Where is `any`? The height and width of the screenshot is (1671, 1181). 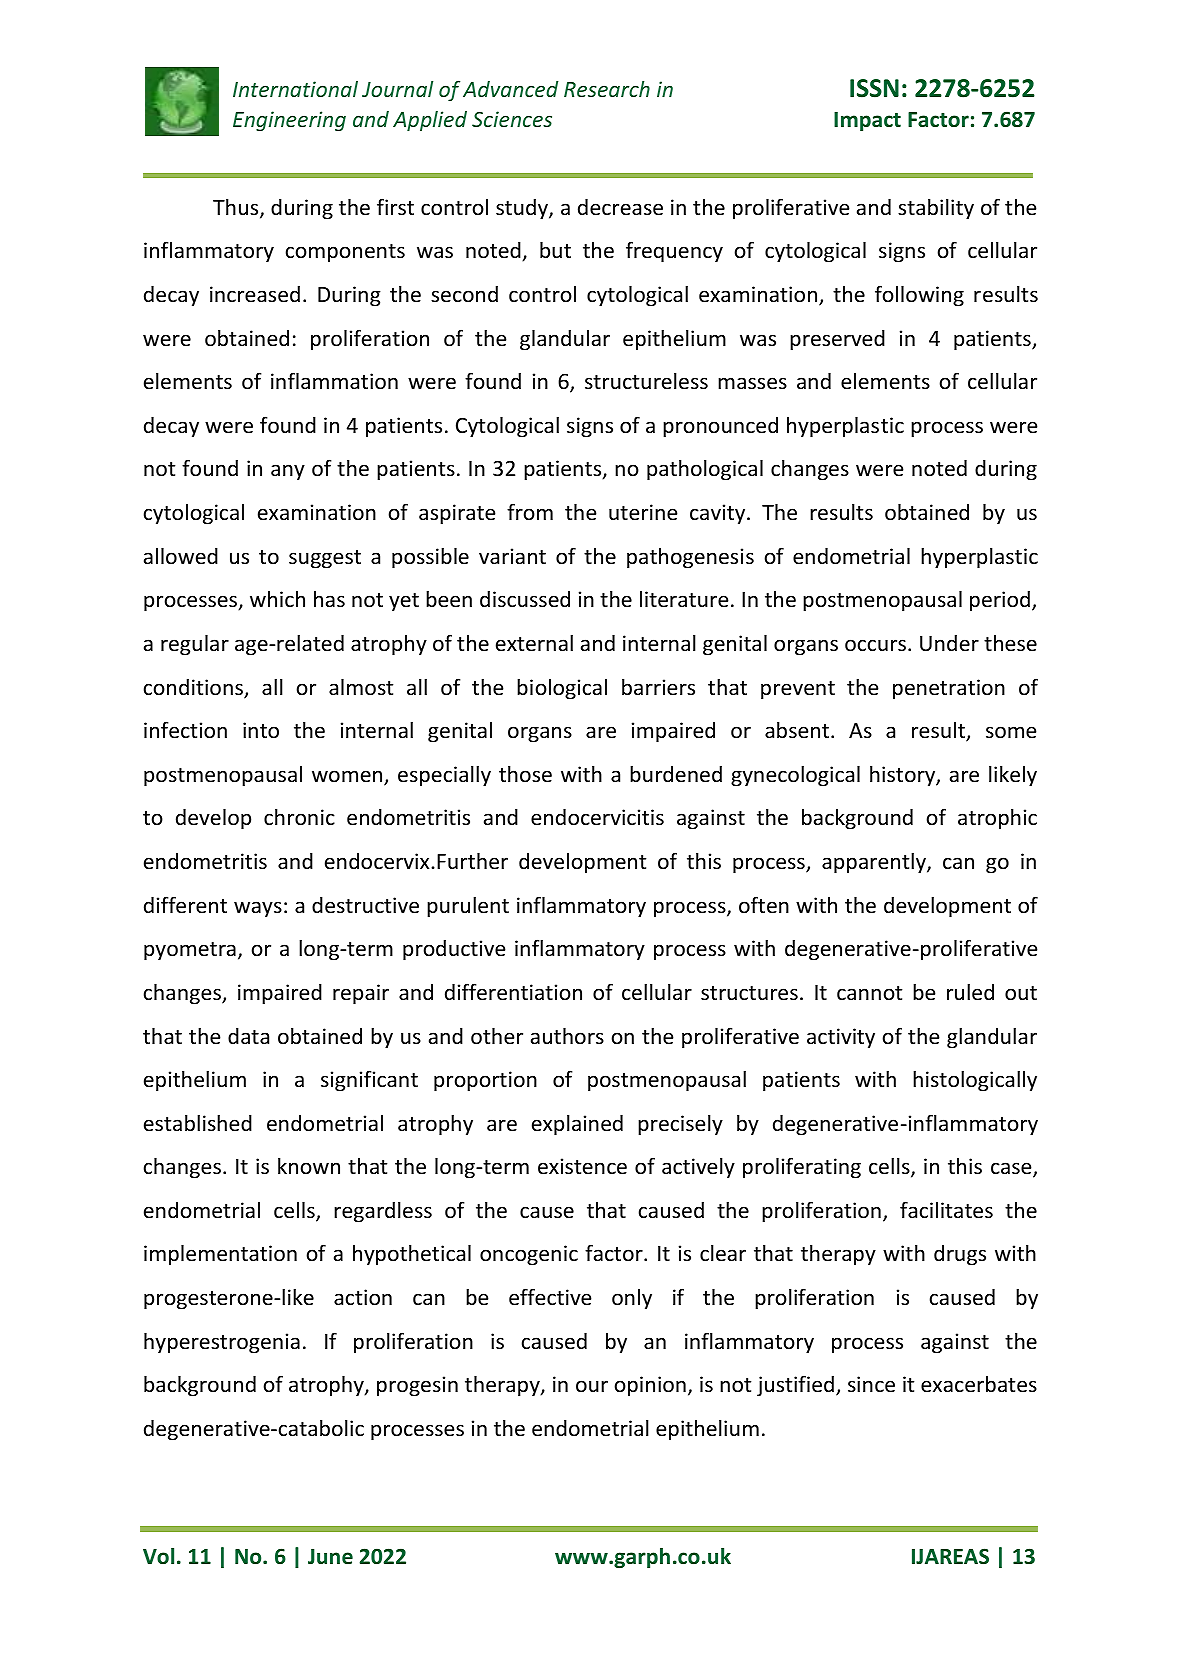
any is located at coordinates (288, 472).
